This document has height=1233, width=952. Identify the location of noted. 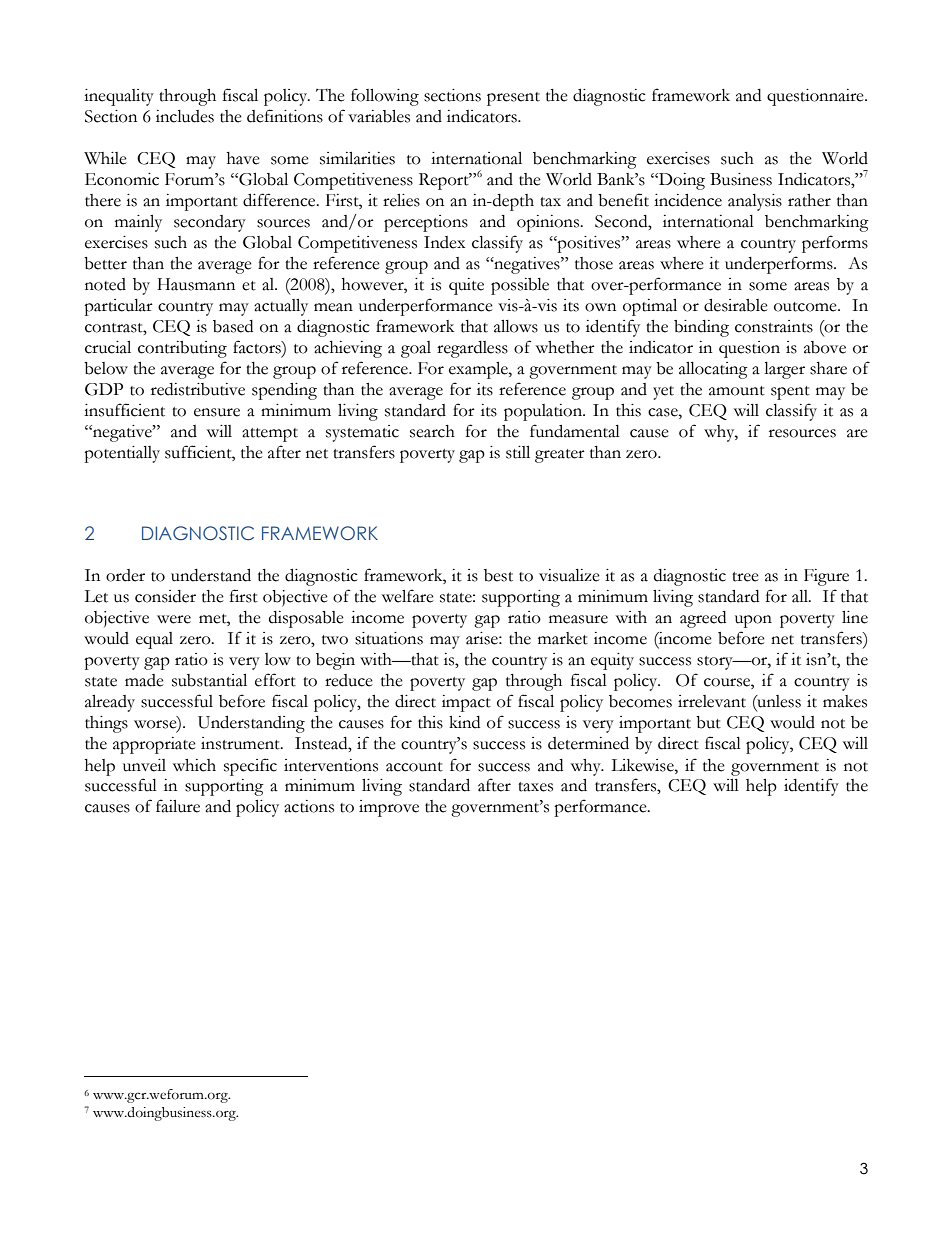
(105, 284).
